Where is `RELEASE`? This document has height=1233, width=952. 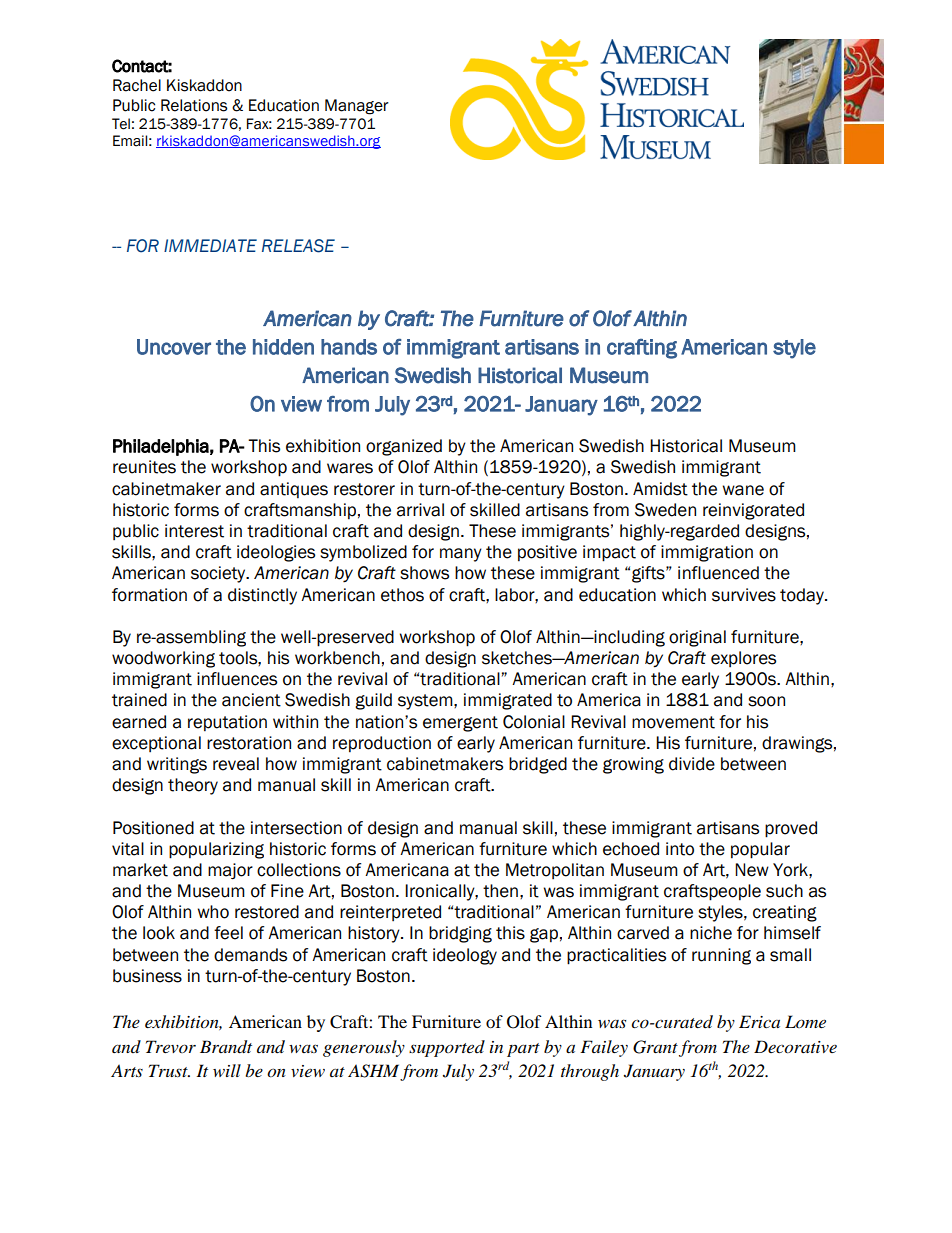 RELEASE is located at coordinates (298, 246).
